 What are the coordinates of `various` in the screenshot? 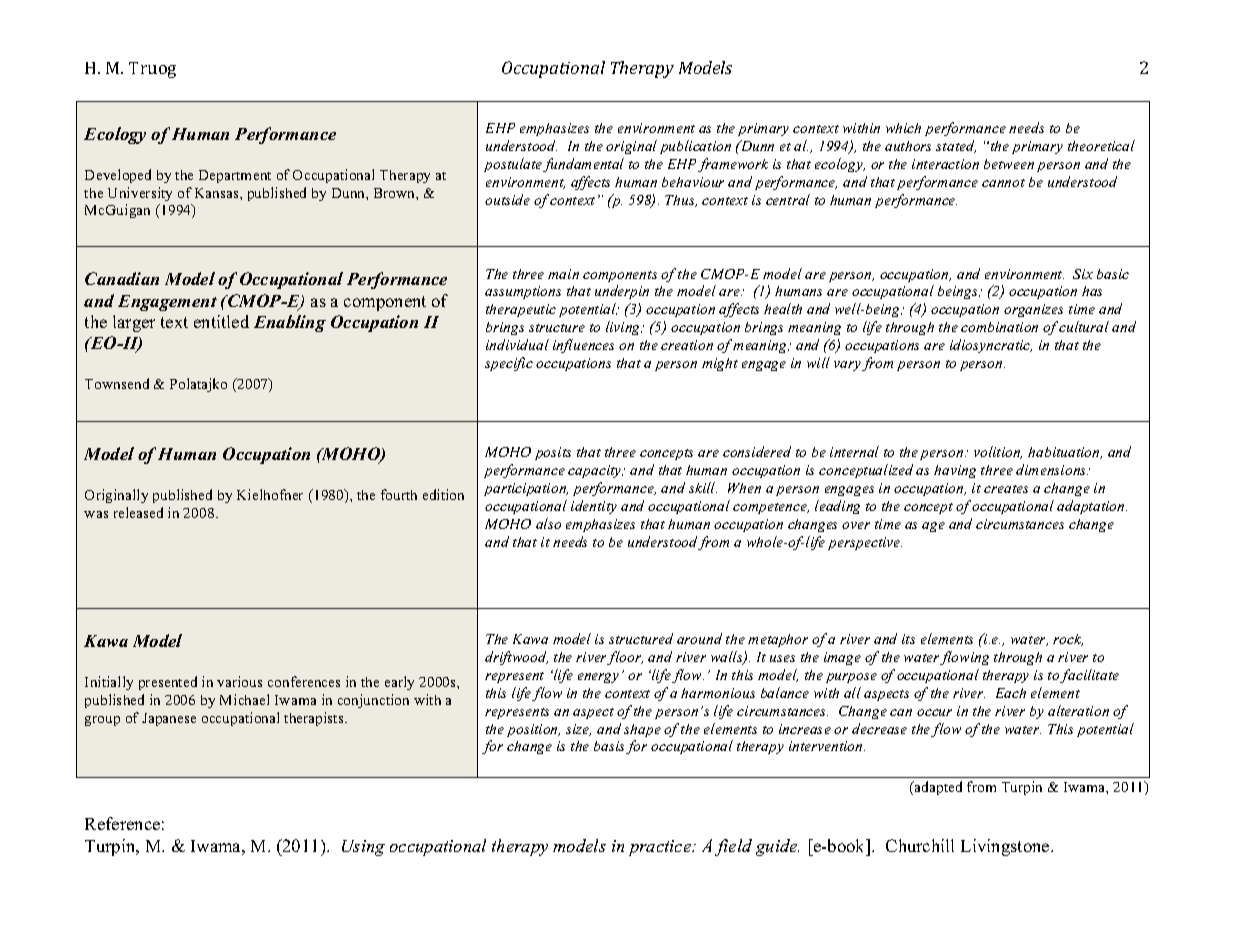 It's located at (239, 681).
